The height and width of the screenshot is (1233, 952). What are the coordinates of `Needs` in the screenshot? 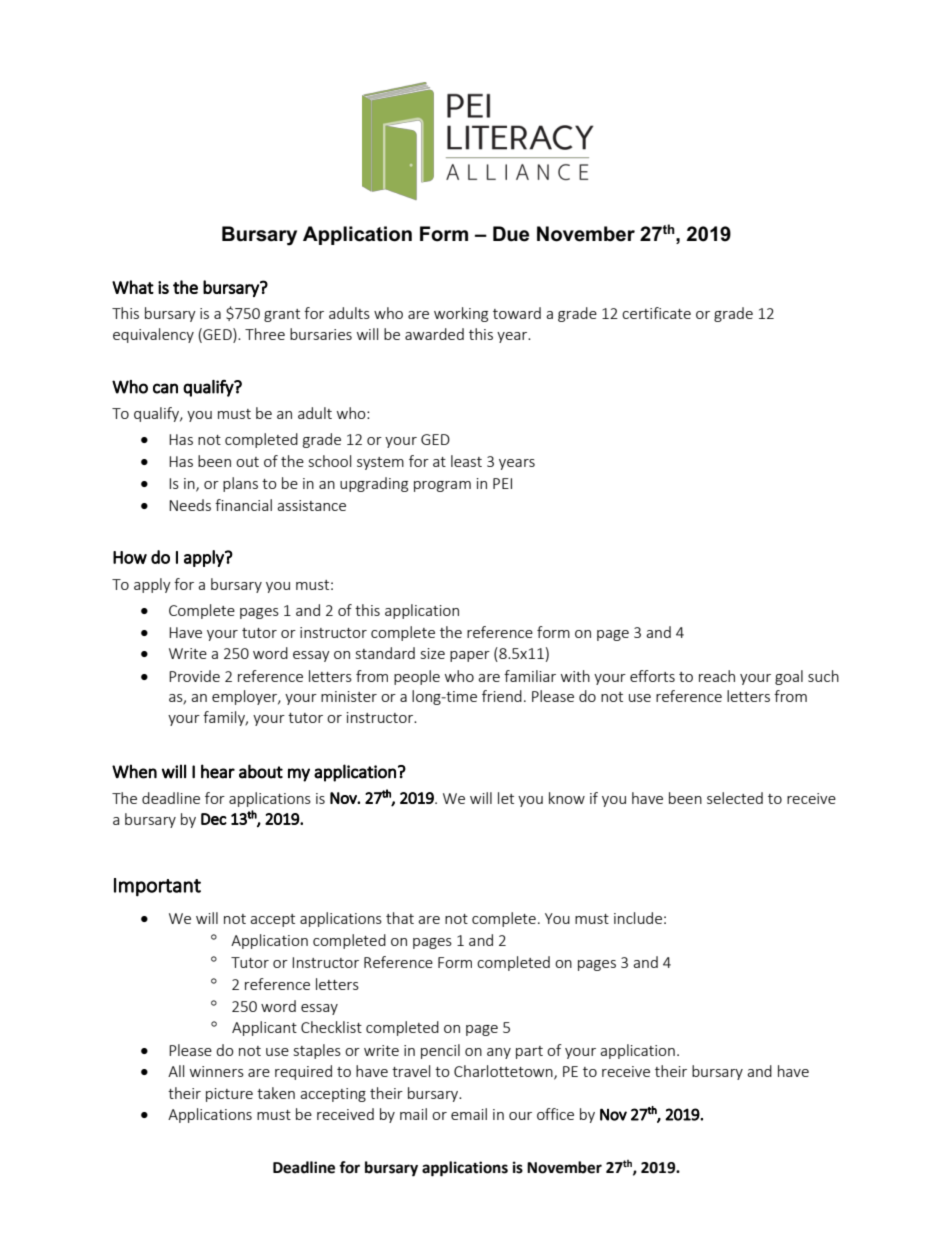 It's located at (190, 505).
